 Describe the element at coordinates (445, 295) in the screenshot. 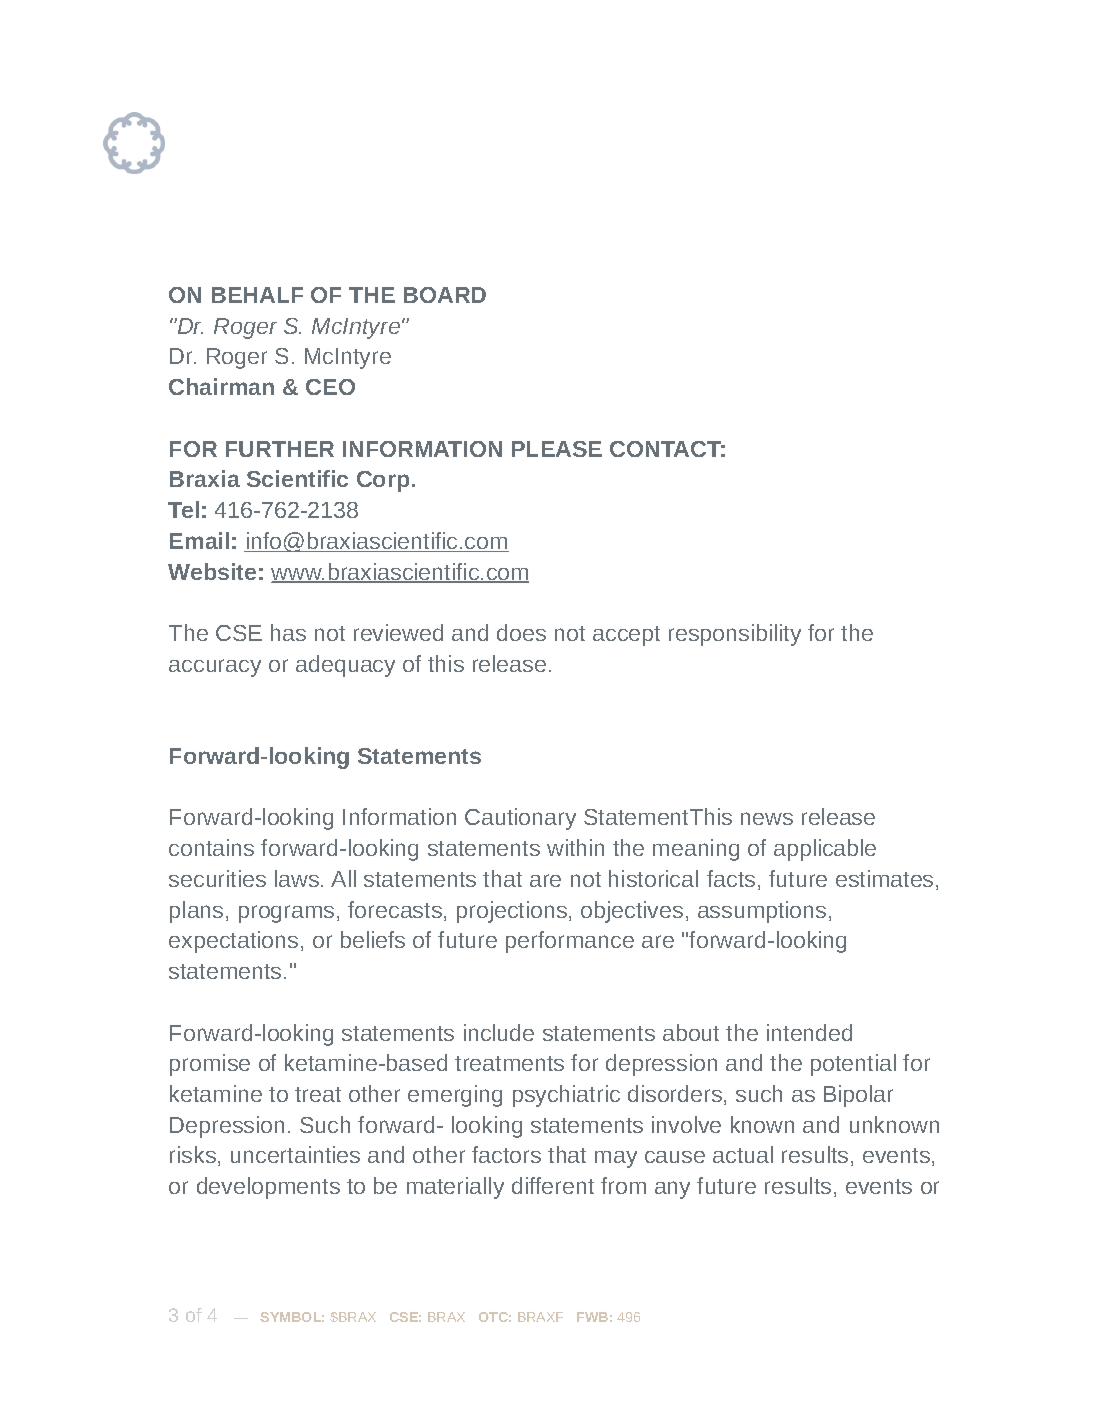

I see `BOARD` at that location.
